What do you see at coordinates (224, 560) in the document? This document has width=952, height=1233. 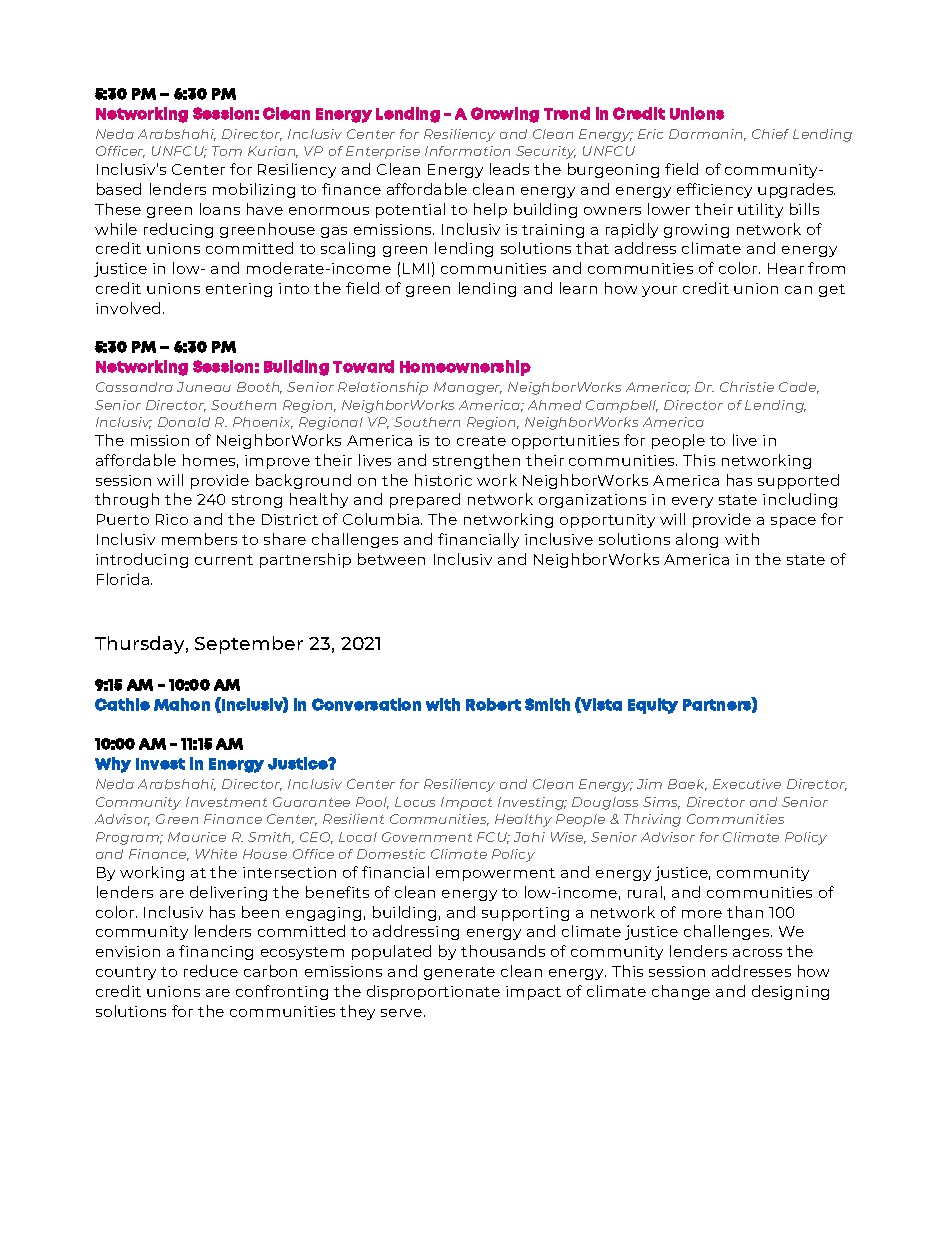 I see `current` at bounding box center [224, 560].
